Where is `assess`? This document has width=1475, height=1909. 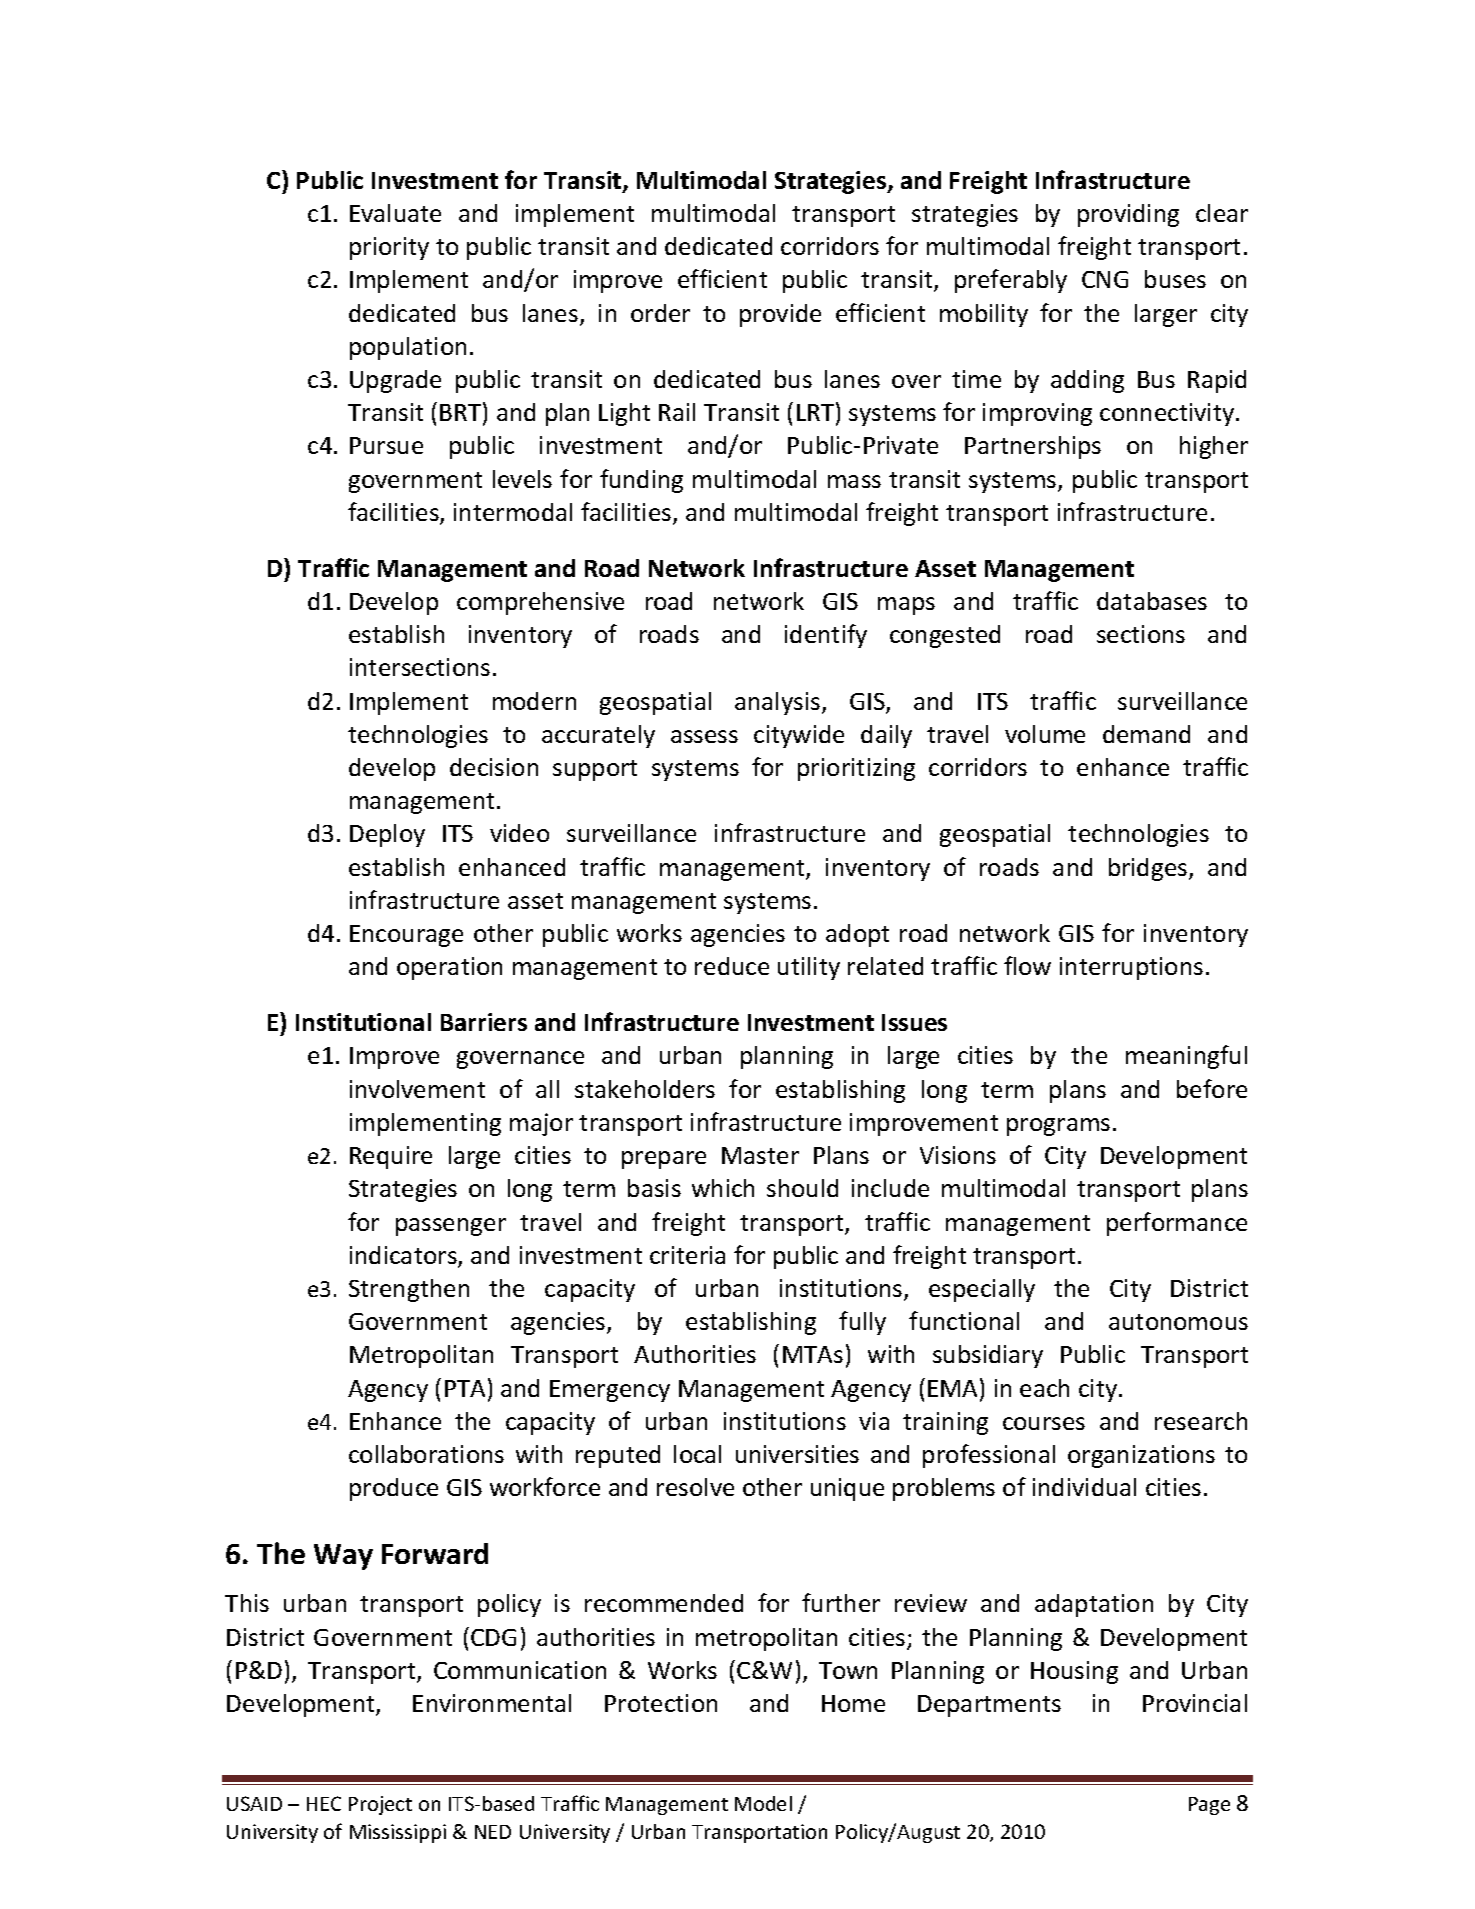 assess is located at coordinates (704, 736).
